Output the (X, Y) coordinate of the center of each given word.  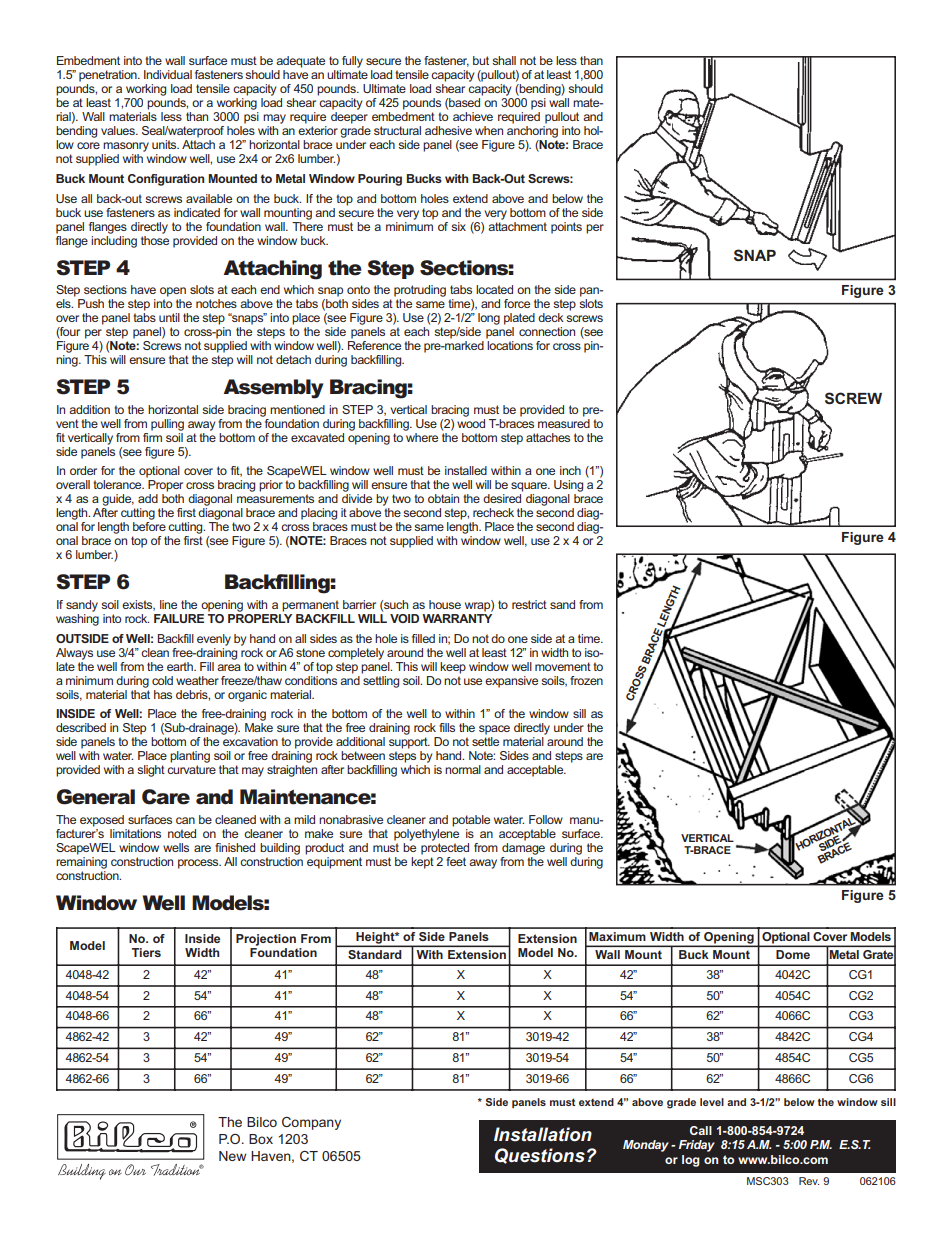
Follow (546, 819)
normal (463, 769)
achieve (473, 116)
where (421, 436)
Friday (697, 1146)
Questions (540, 1156)
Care (166, 797)
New (232, 1156)
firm (152, 436)
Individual (168, 74)
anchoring (532, 132)
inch (570, 470)
